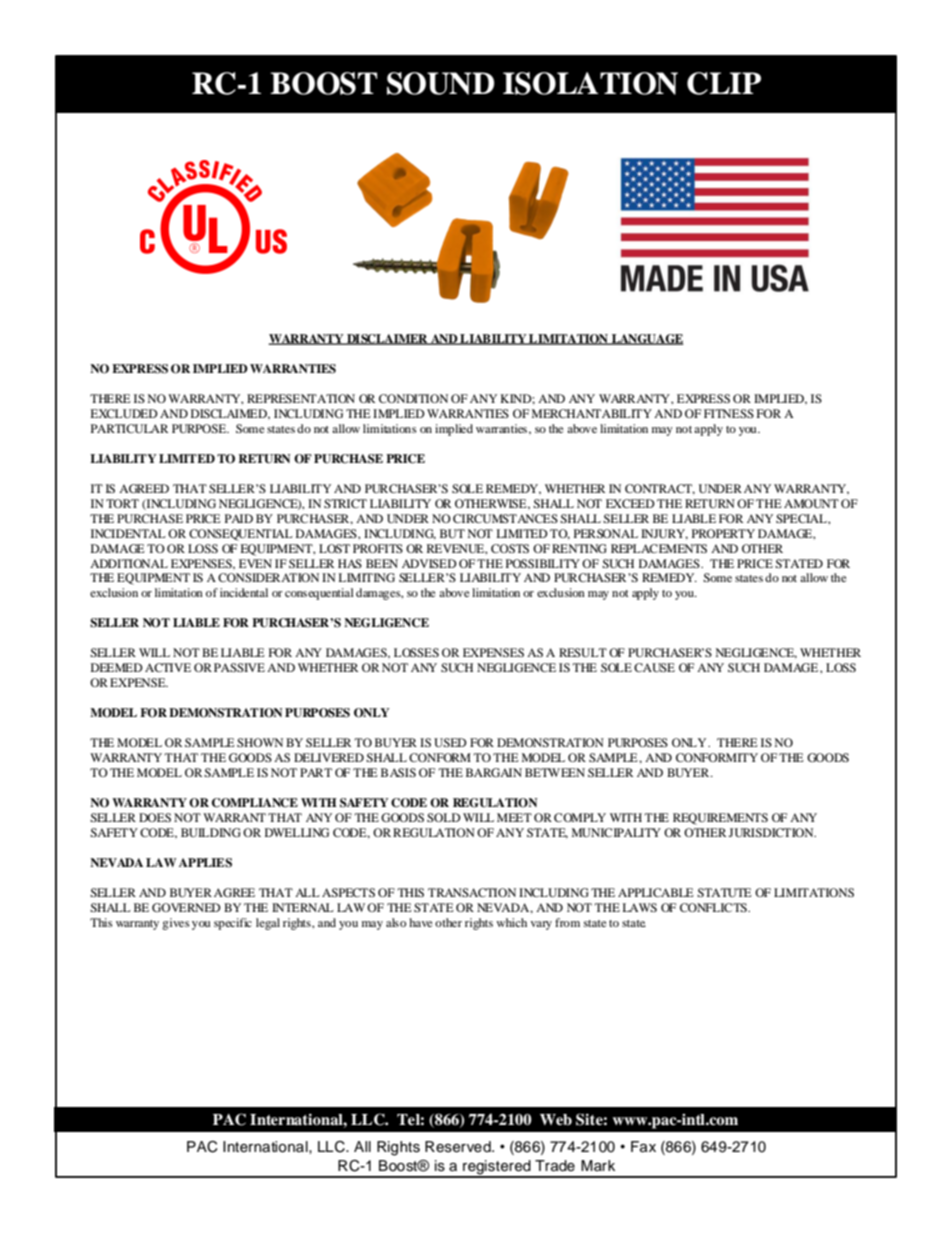  What do you see at coordinates (230, 414) in the screenshot?
I see `DISCLAIMED` at bounding box center [230, 414].
